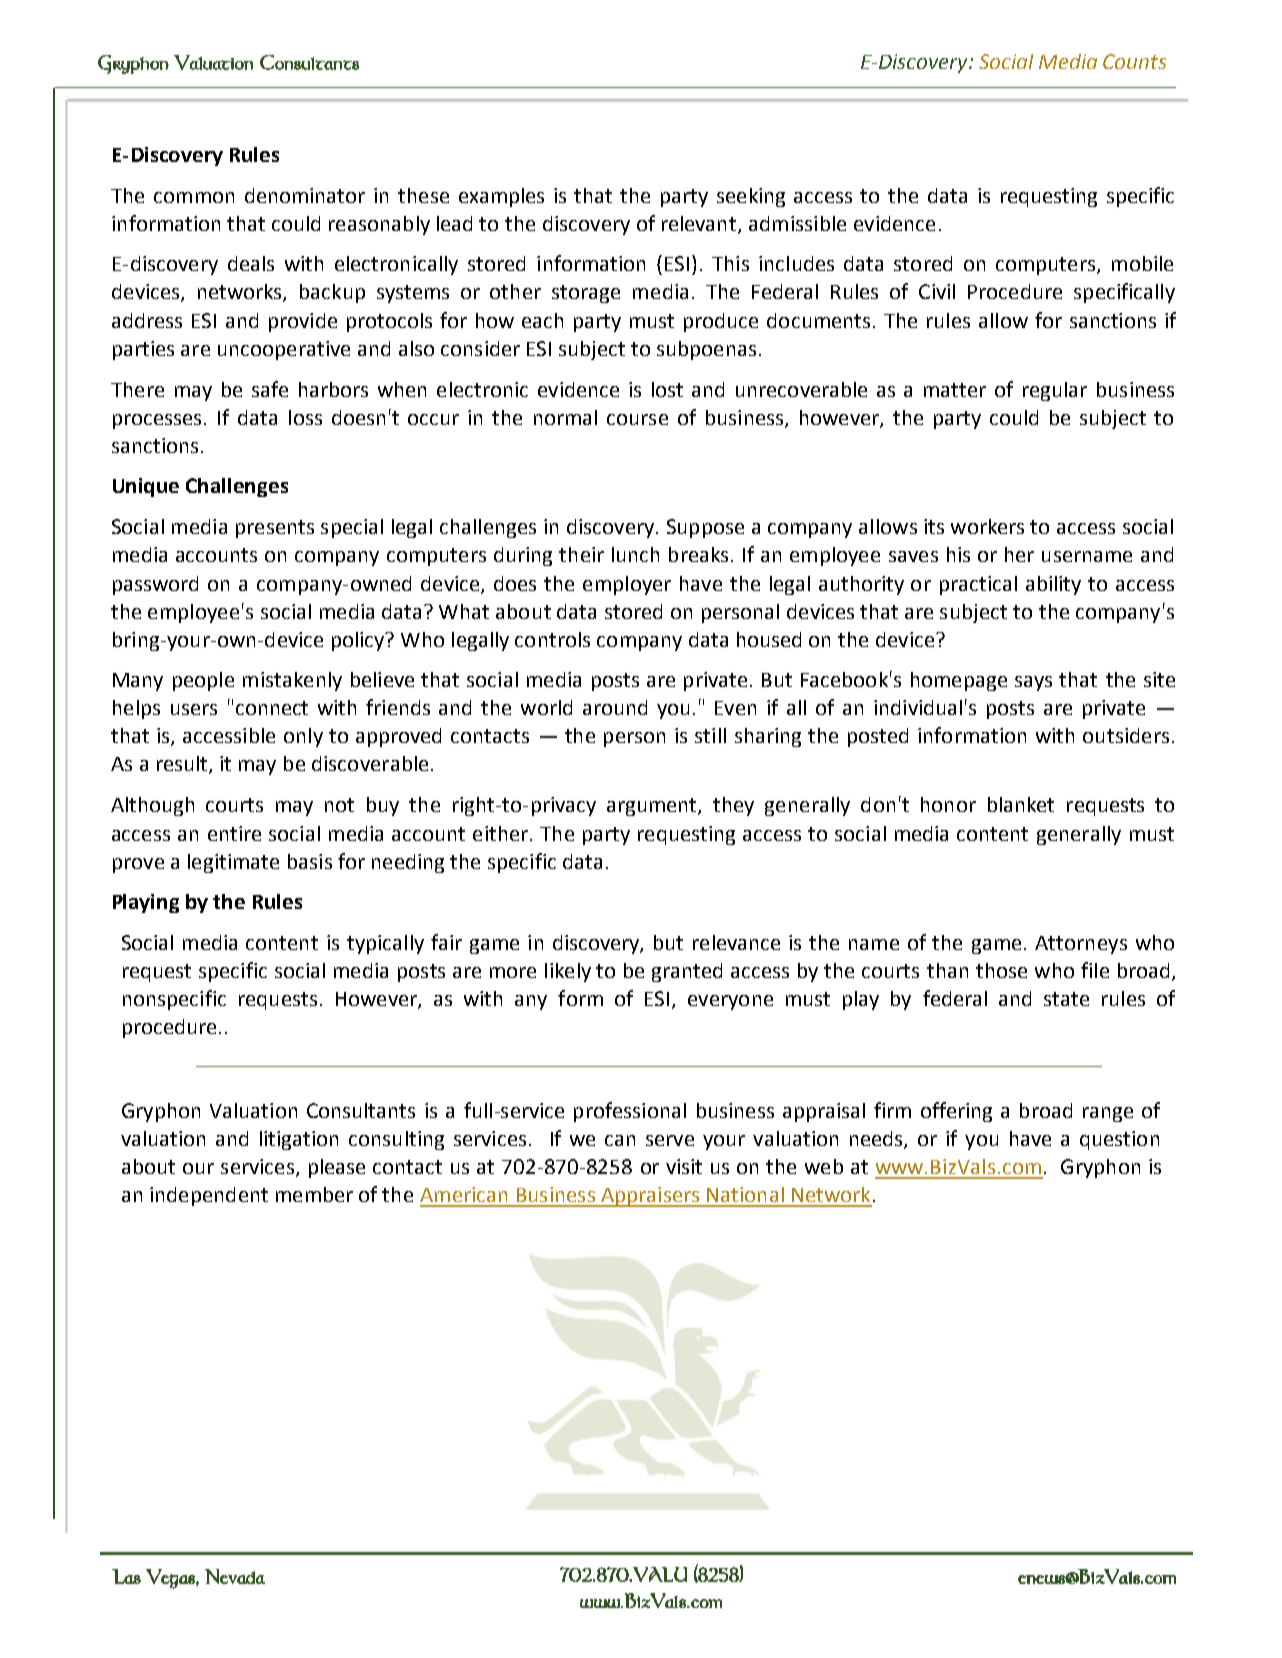 Image resolution: width=1282 pixels, height=1658 pixels. What do you see at coordinates (1021, 804) in the image?
I see `blanket` at bounding box center [1021, 804].
